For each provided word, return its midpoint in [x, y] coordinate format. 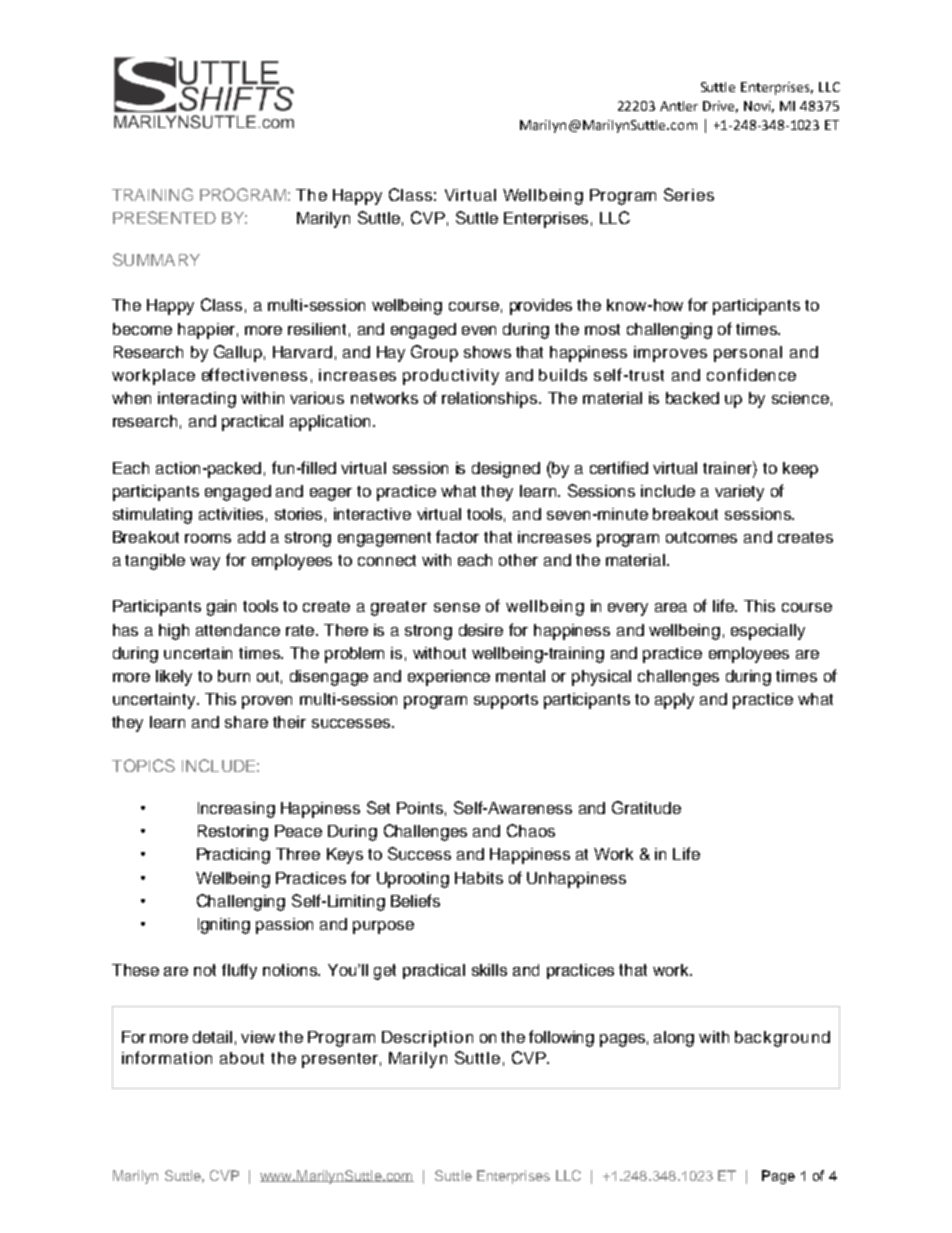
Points [420, 808]
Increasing [236, 810]
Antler [679, 106]
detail [212, 1037]
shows [487, 352]
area [671, 607]
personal [748, 354]
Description [427, 1039]
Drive [720, 107]
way [205, 563]
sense [457, 607]
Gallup [238, 353]
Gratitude [646, 807]
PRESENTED [164, 217]
